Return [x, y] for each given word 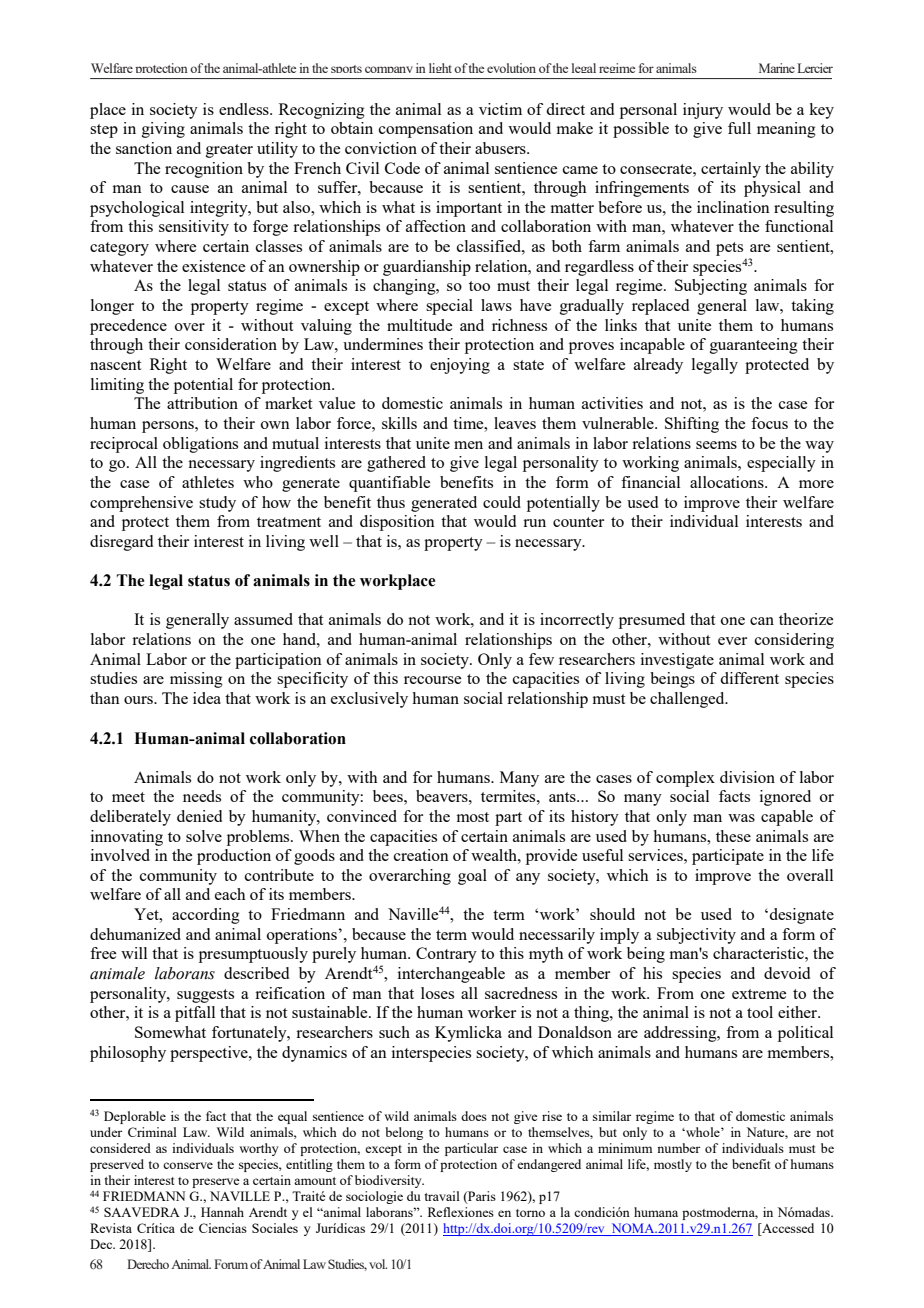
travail [442, 1196]
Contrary [446, 955]
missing [196, 680]
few [541, 659]
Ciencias [223, 1228]
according [206, 916]
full [739, 128]
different [749, 678]
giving [163, 130]
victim [500, 109]
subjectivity [696, 936]
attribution [202, 403]
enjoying [460, 366]
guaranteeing [754, 346]
